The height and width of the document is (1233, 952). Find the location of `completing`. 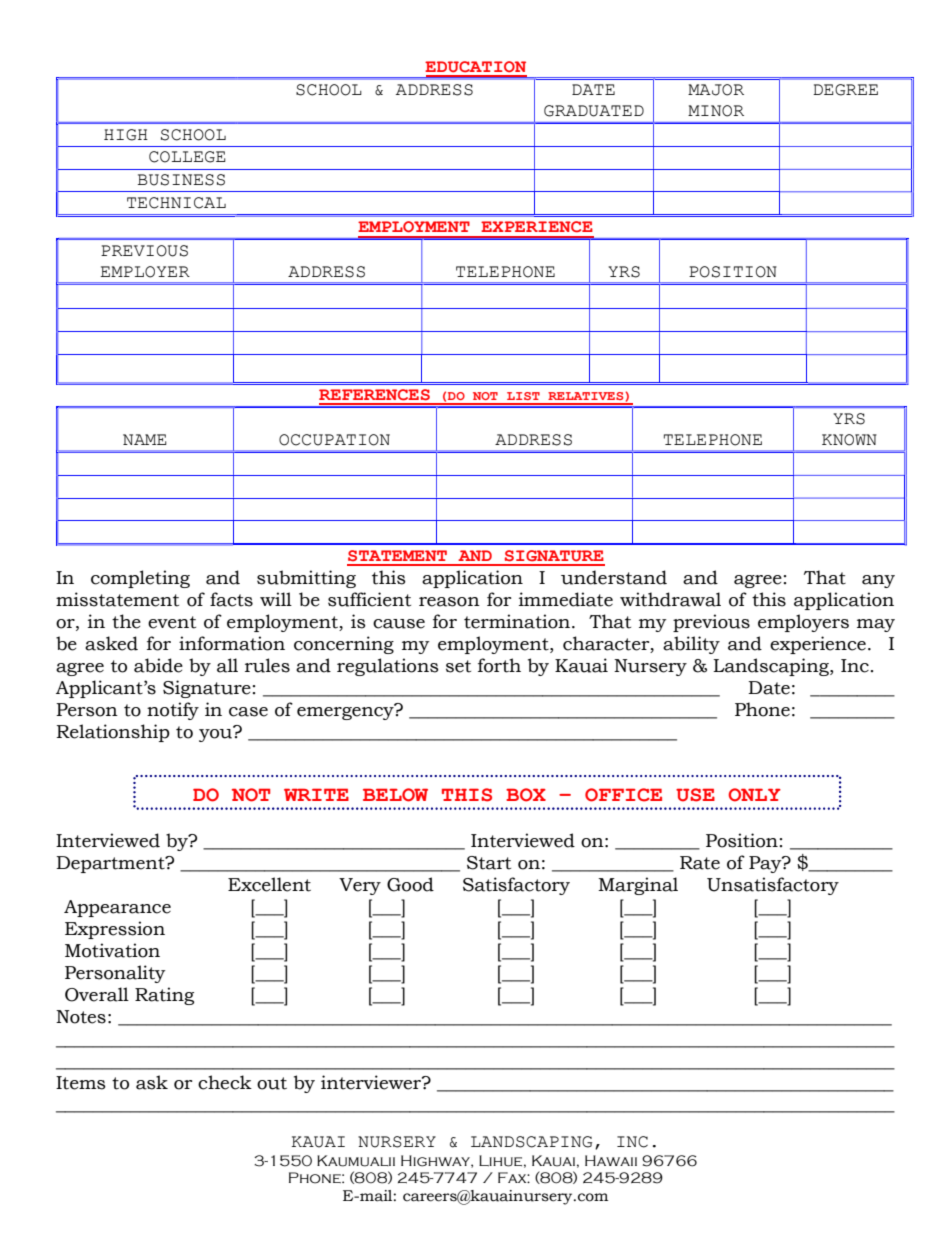

completing is located at coordinates (140, 579).
